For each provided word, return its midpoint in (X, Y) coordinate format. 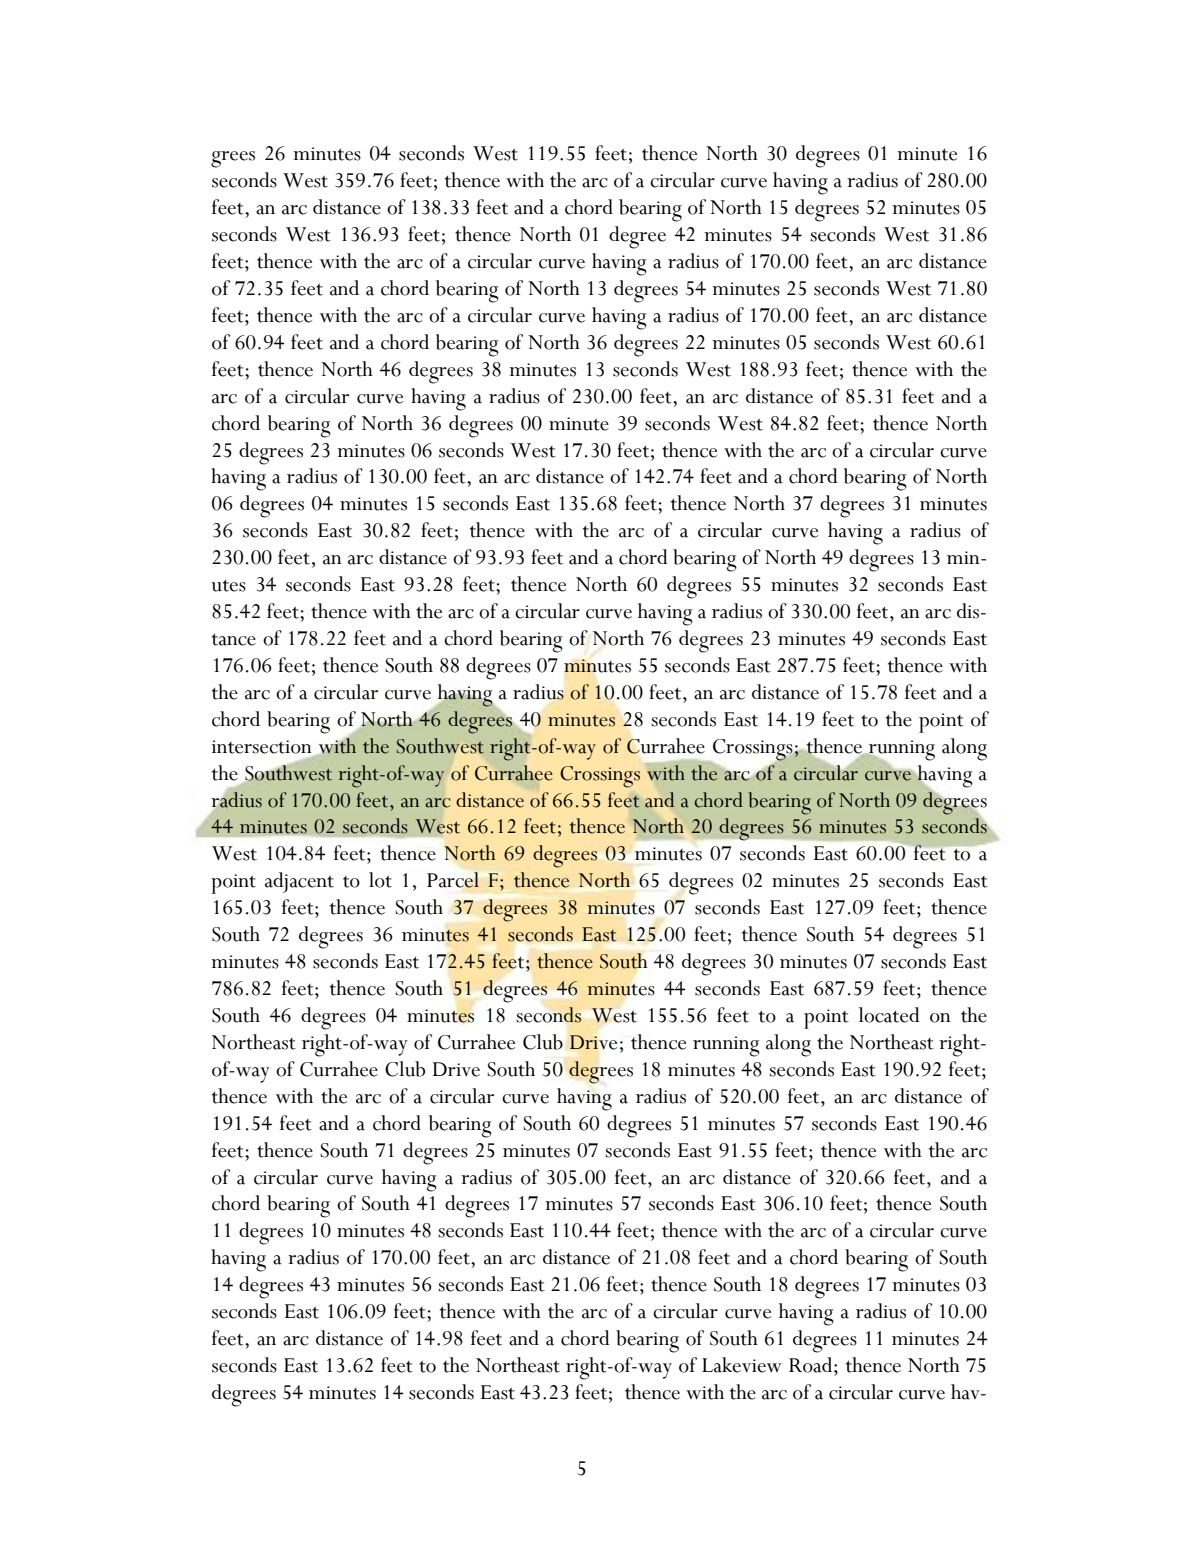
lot (380, 880)
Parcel (453, 880)
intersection (262, 747)
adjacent (299, 882)
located (889, 1015)
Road (812, 1365)
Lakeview (742, 1365)
